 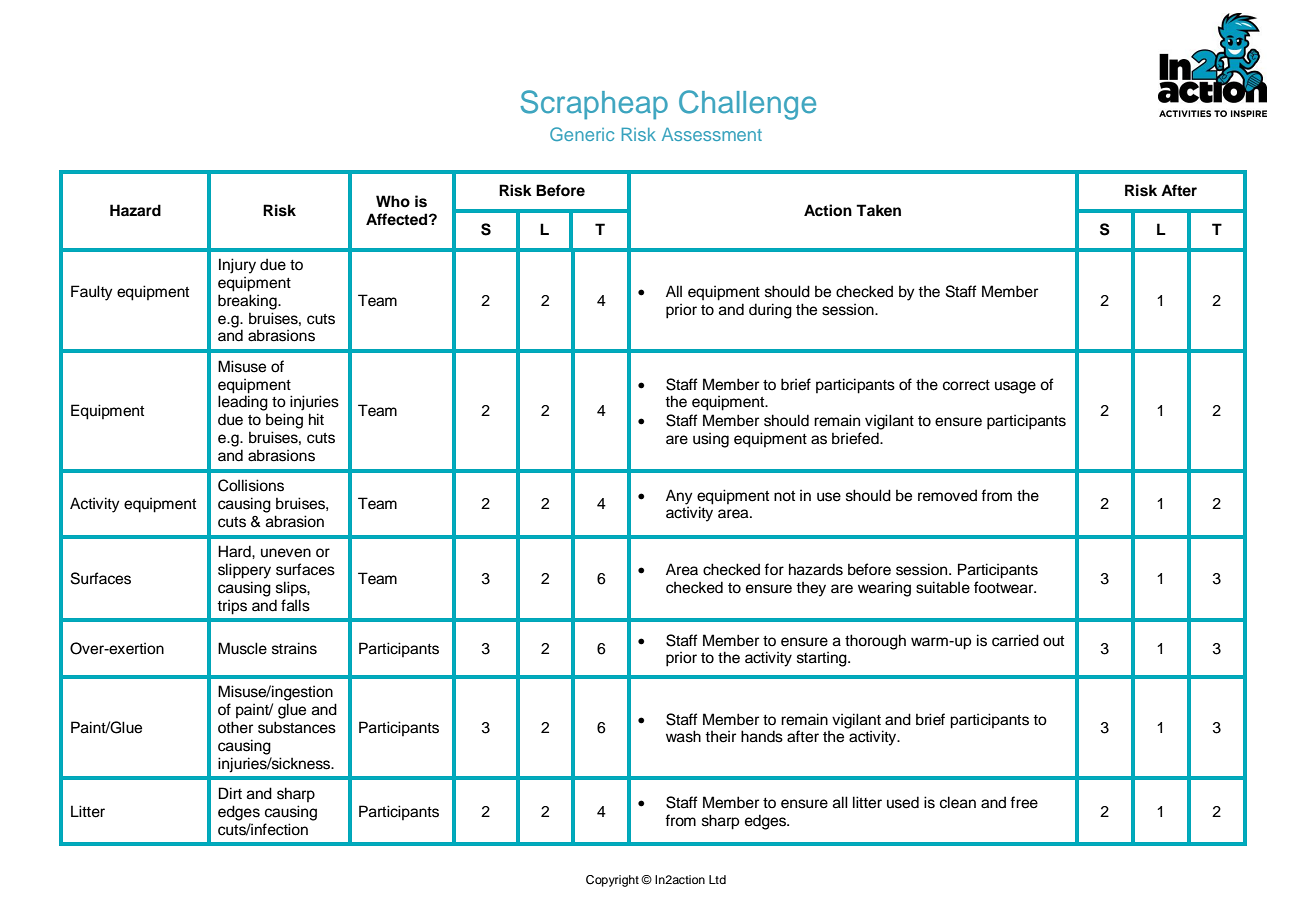 What do you see at coordinates (232, 607) in the document?
I see `trips` at bounding box center [232, 607].
